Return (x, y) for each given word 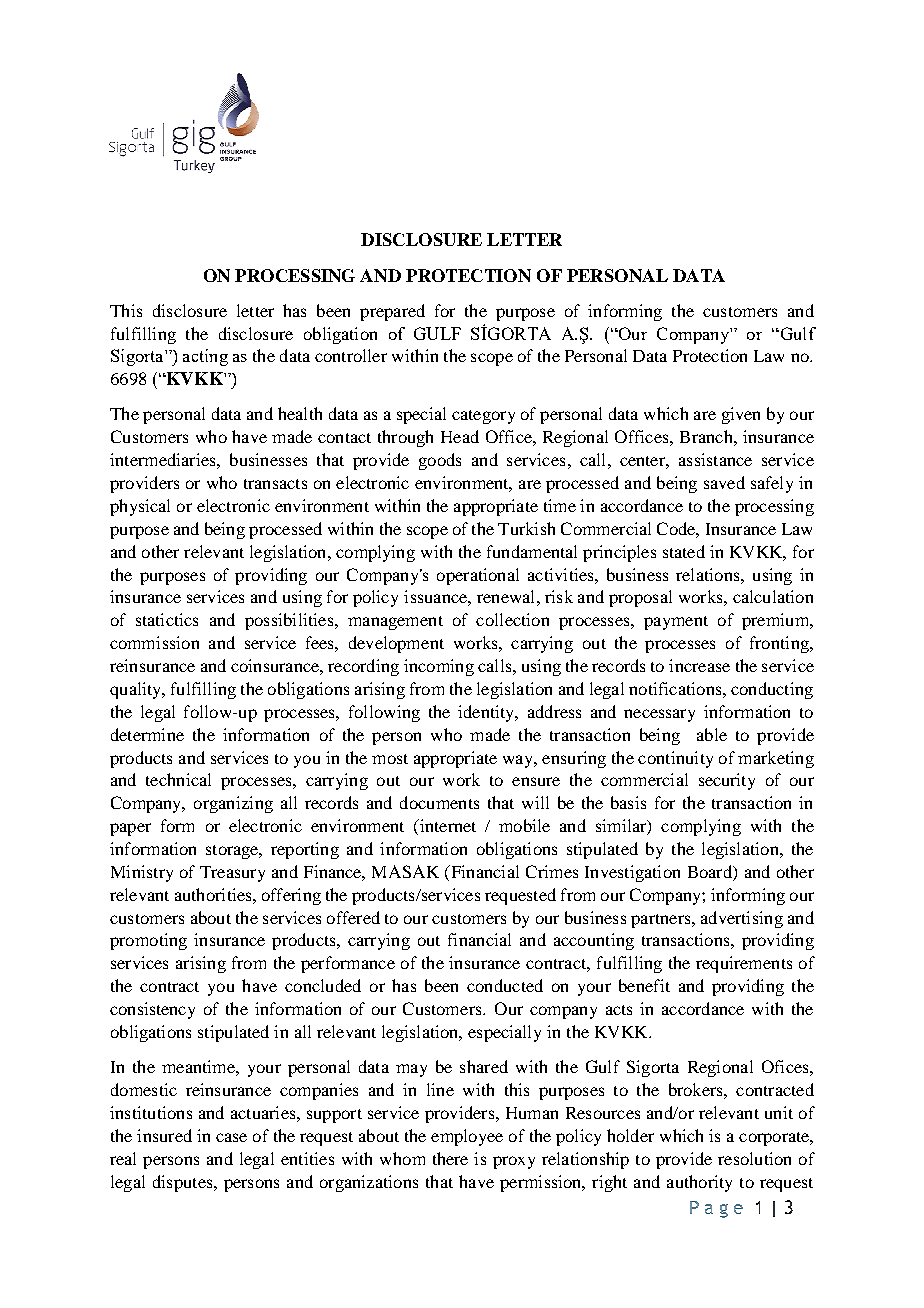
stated (684, 551)
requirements (744, 964)
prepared (392, 312)
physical (140, 507)
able (712, 734)
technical (178, 779)
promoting (148, 941)
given (741, 415)
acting (205, 357)
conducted (505, 985)
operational (478, 576)
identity (487, 713)
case (231, 1137)
